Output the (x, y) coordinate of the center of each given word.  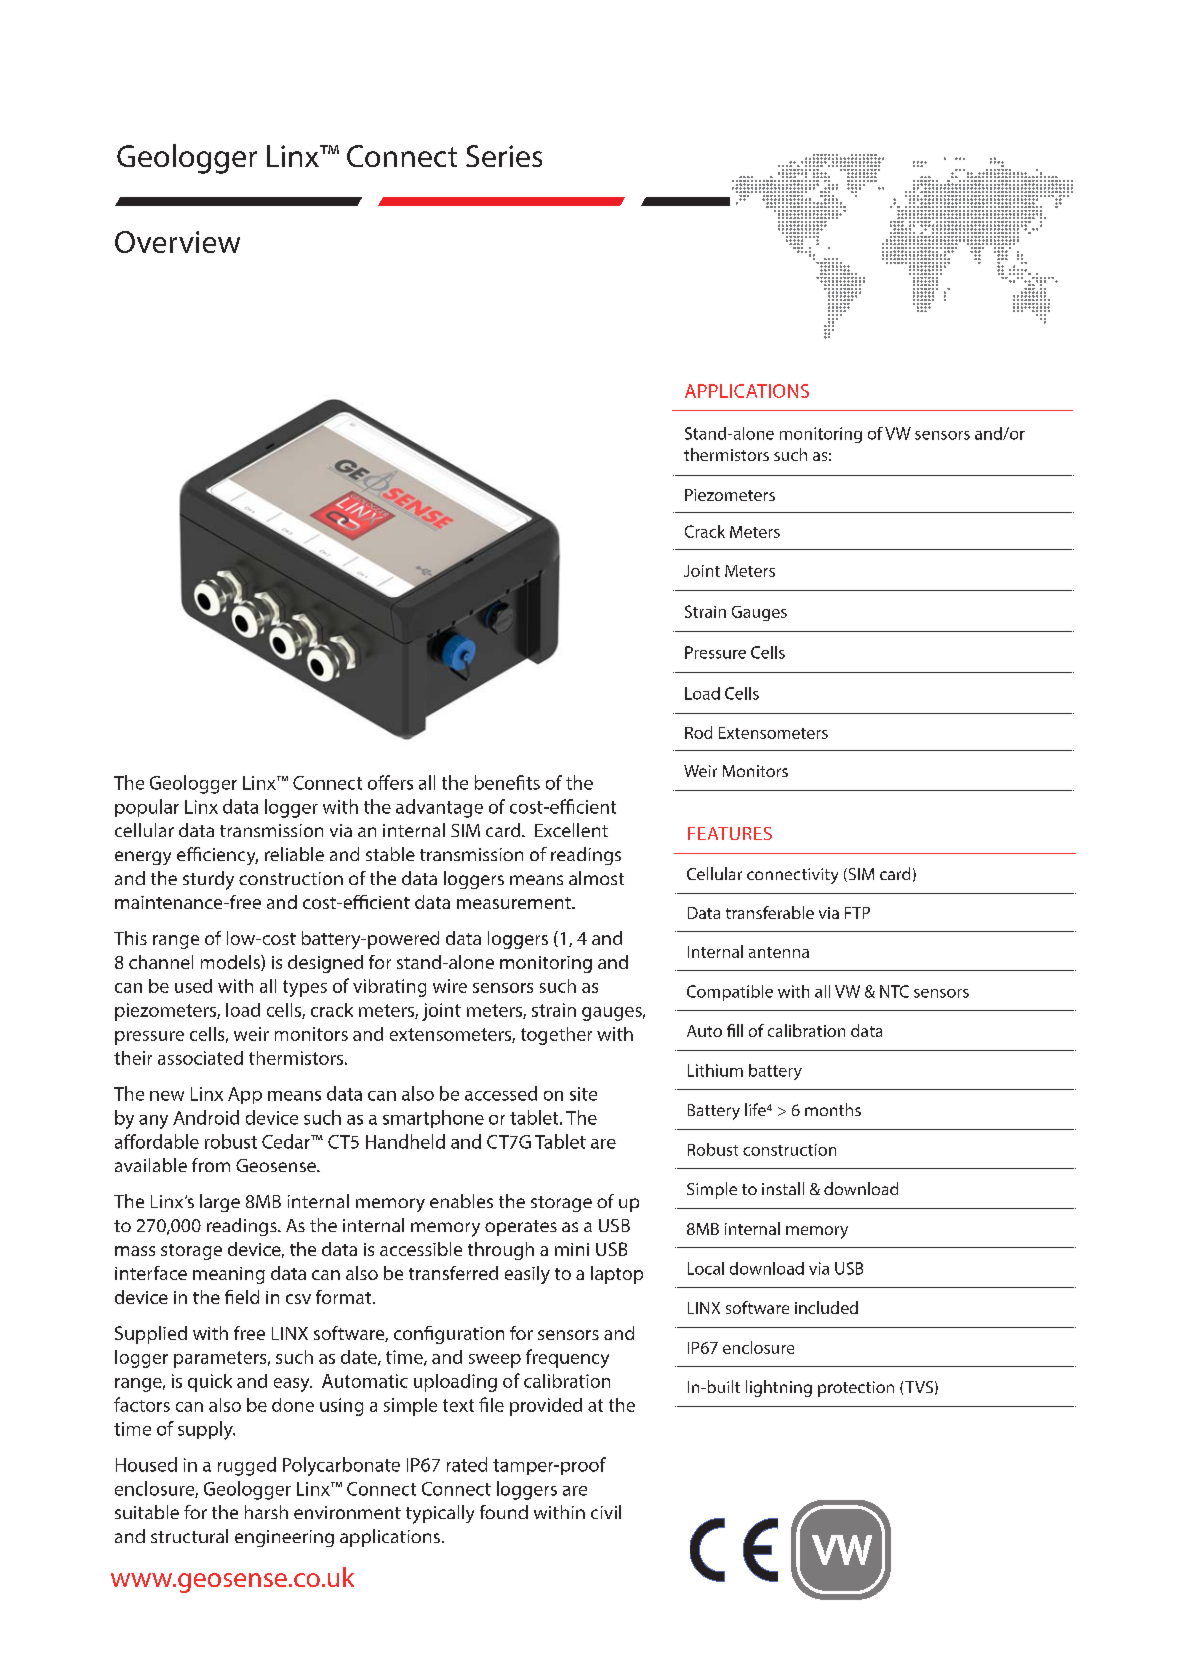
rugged (247, 1466)
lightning (779, 1388)
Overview (177, 242)
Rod (698, 732)
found (504, 1512)
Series (504, 156)
